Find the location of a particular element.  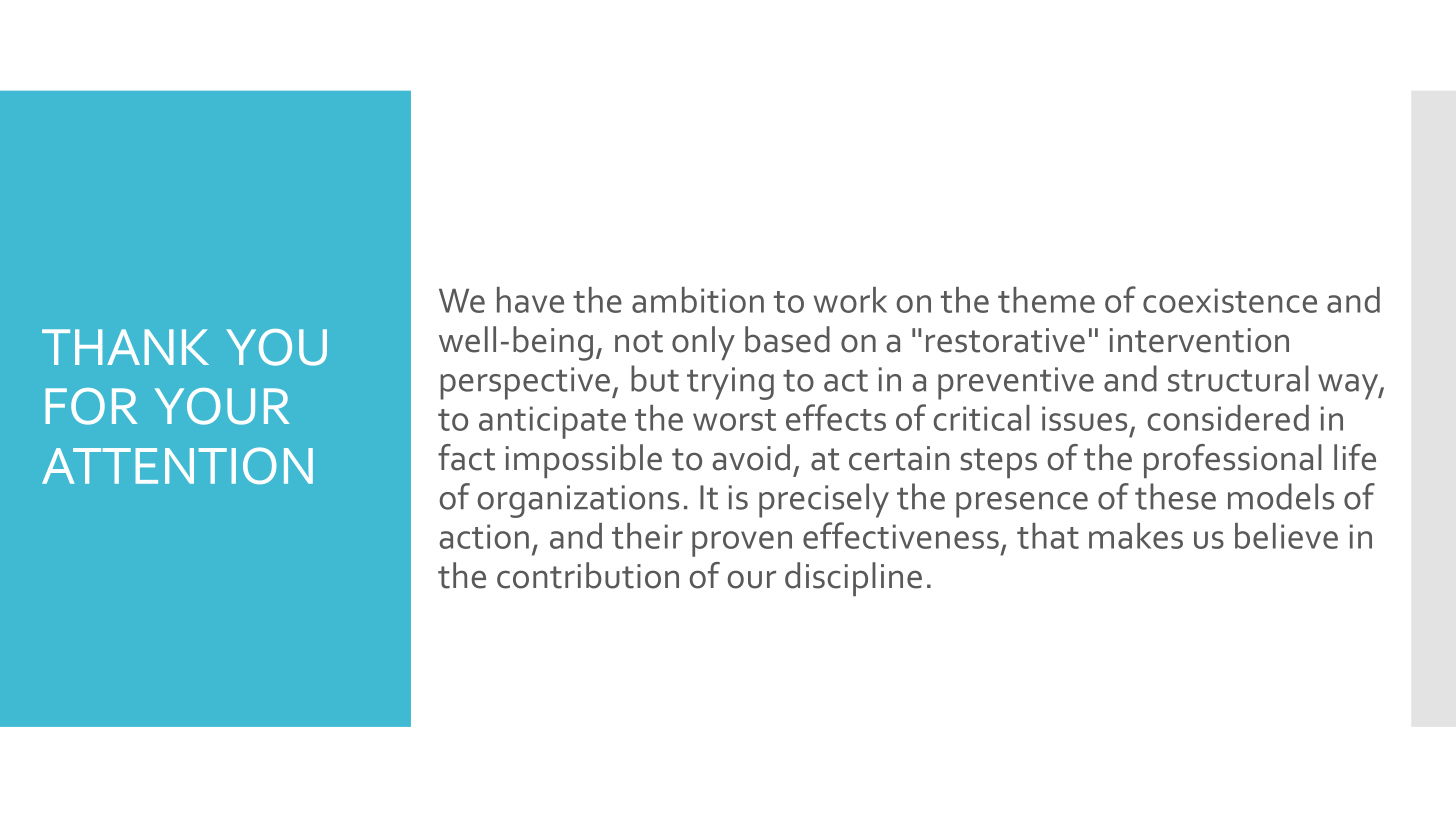

discipline is located at coordinates (853, 579).
